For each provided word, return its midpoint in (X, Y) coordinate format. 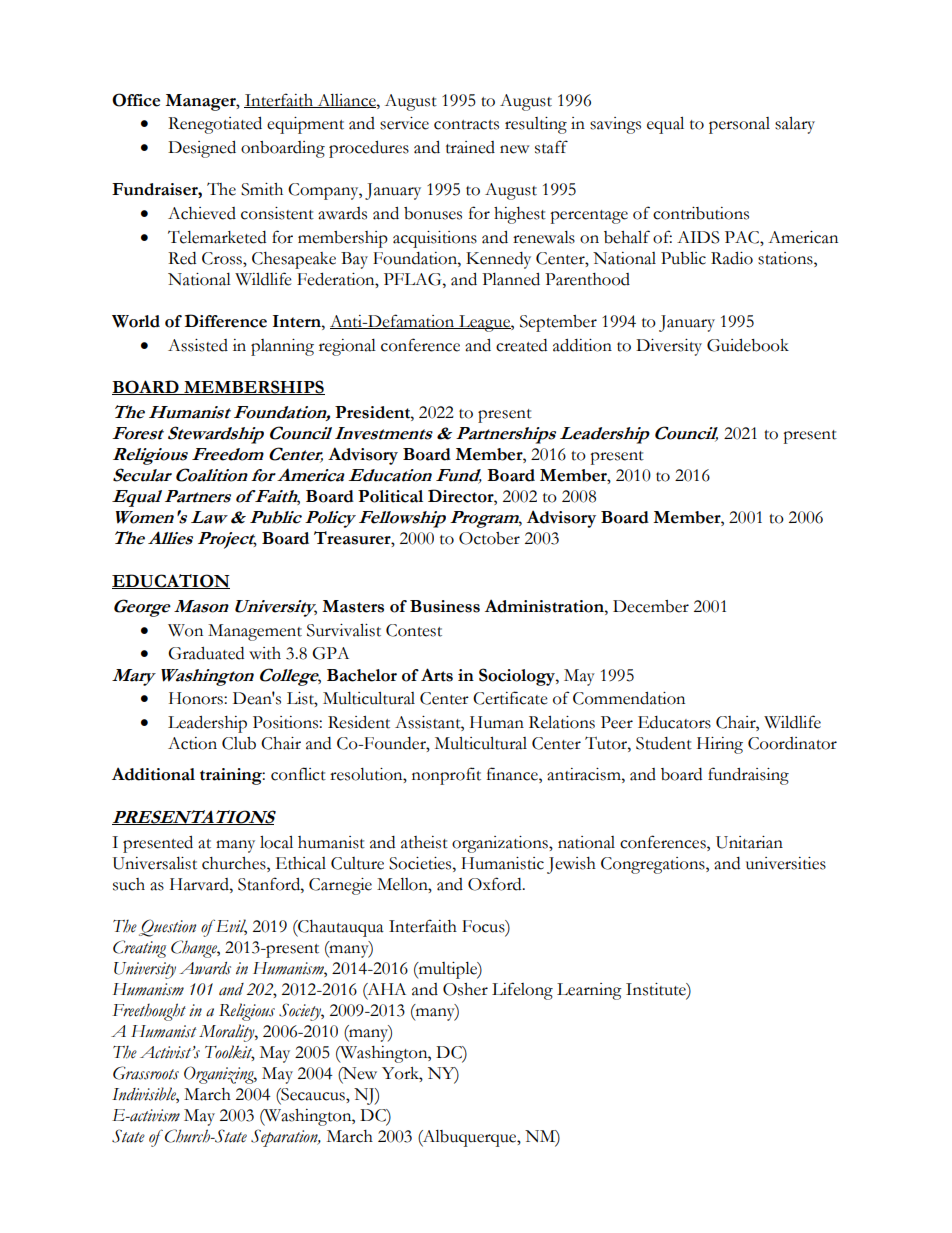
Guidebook (748, 345)
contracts (466, 125)
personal (739, 125)
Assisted (198, 345)
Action (192, 743)
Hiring (720, 745)
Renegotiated (215, 125)
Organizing (220, 1075)
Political (390, 496)
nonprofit (446, 776)
